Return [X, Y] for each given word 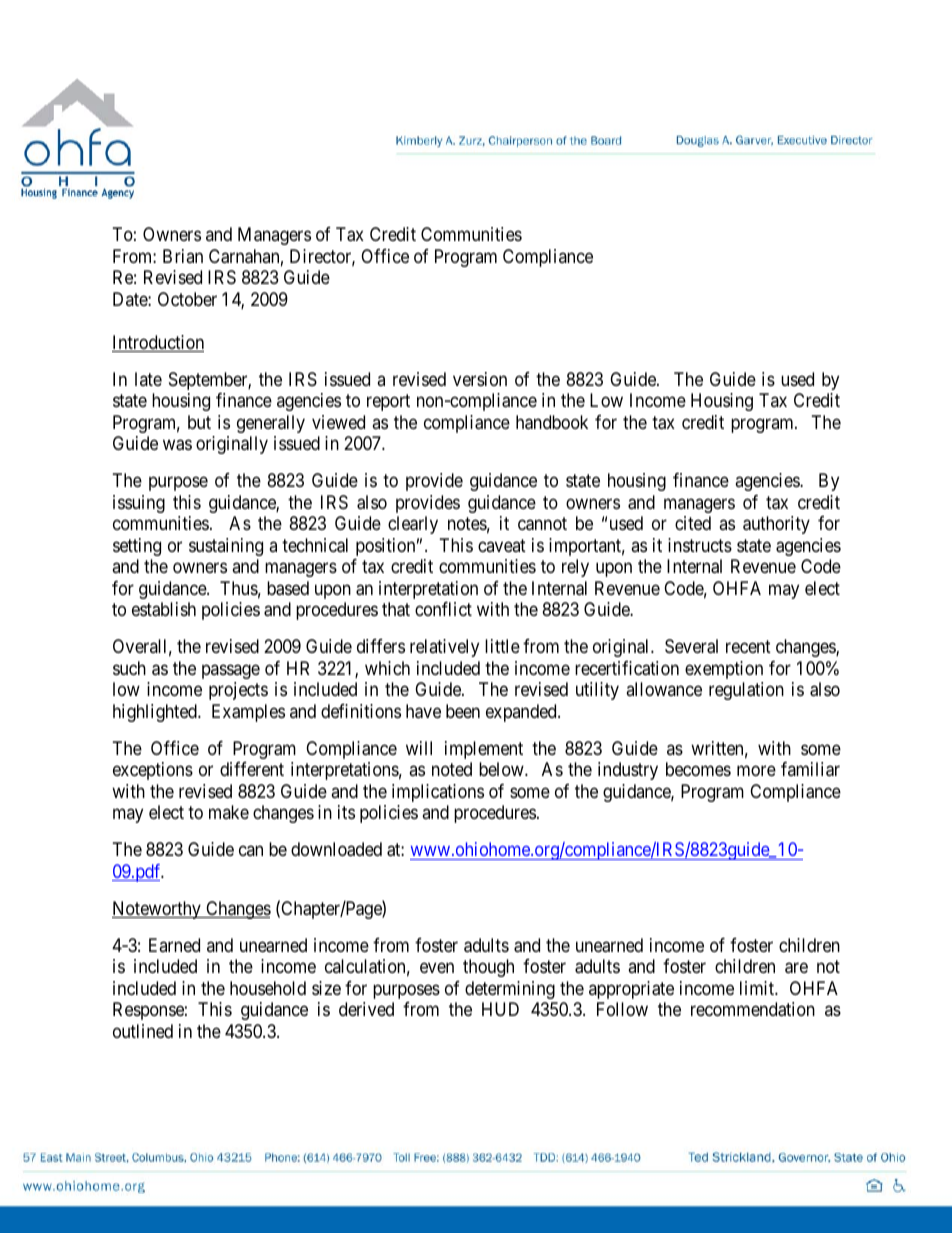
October [187, 299]
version [480, 379]
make [229, 812]
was [177, 445]
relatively [444, 648]
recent [748, 646]
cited [693, 523]
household [268, 988]
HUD [500, 1009]
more [756, 771]
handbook [552, 422]
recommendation [753, 1009]
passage [231, 671]
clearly [413, 525]
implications [438, 793]
